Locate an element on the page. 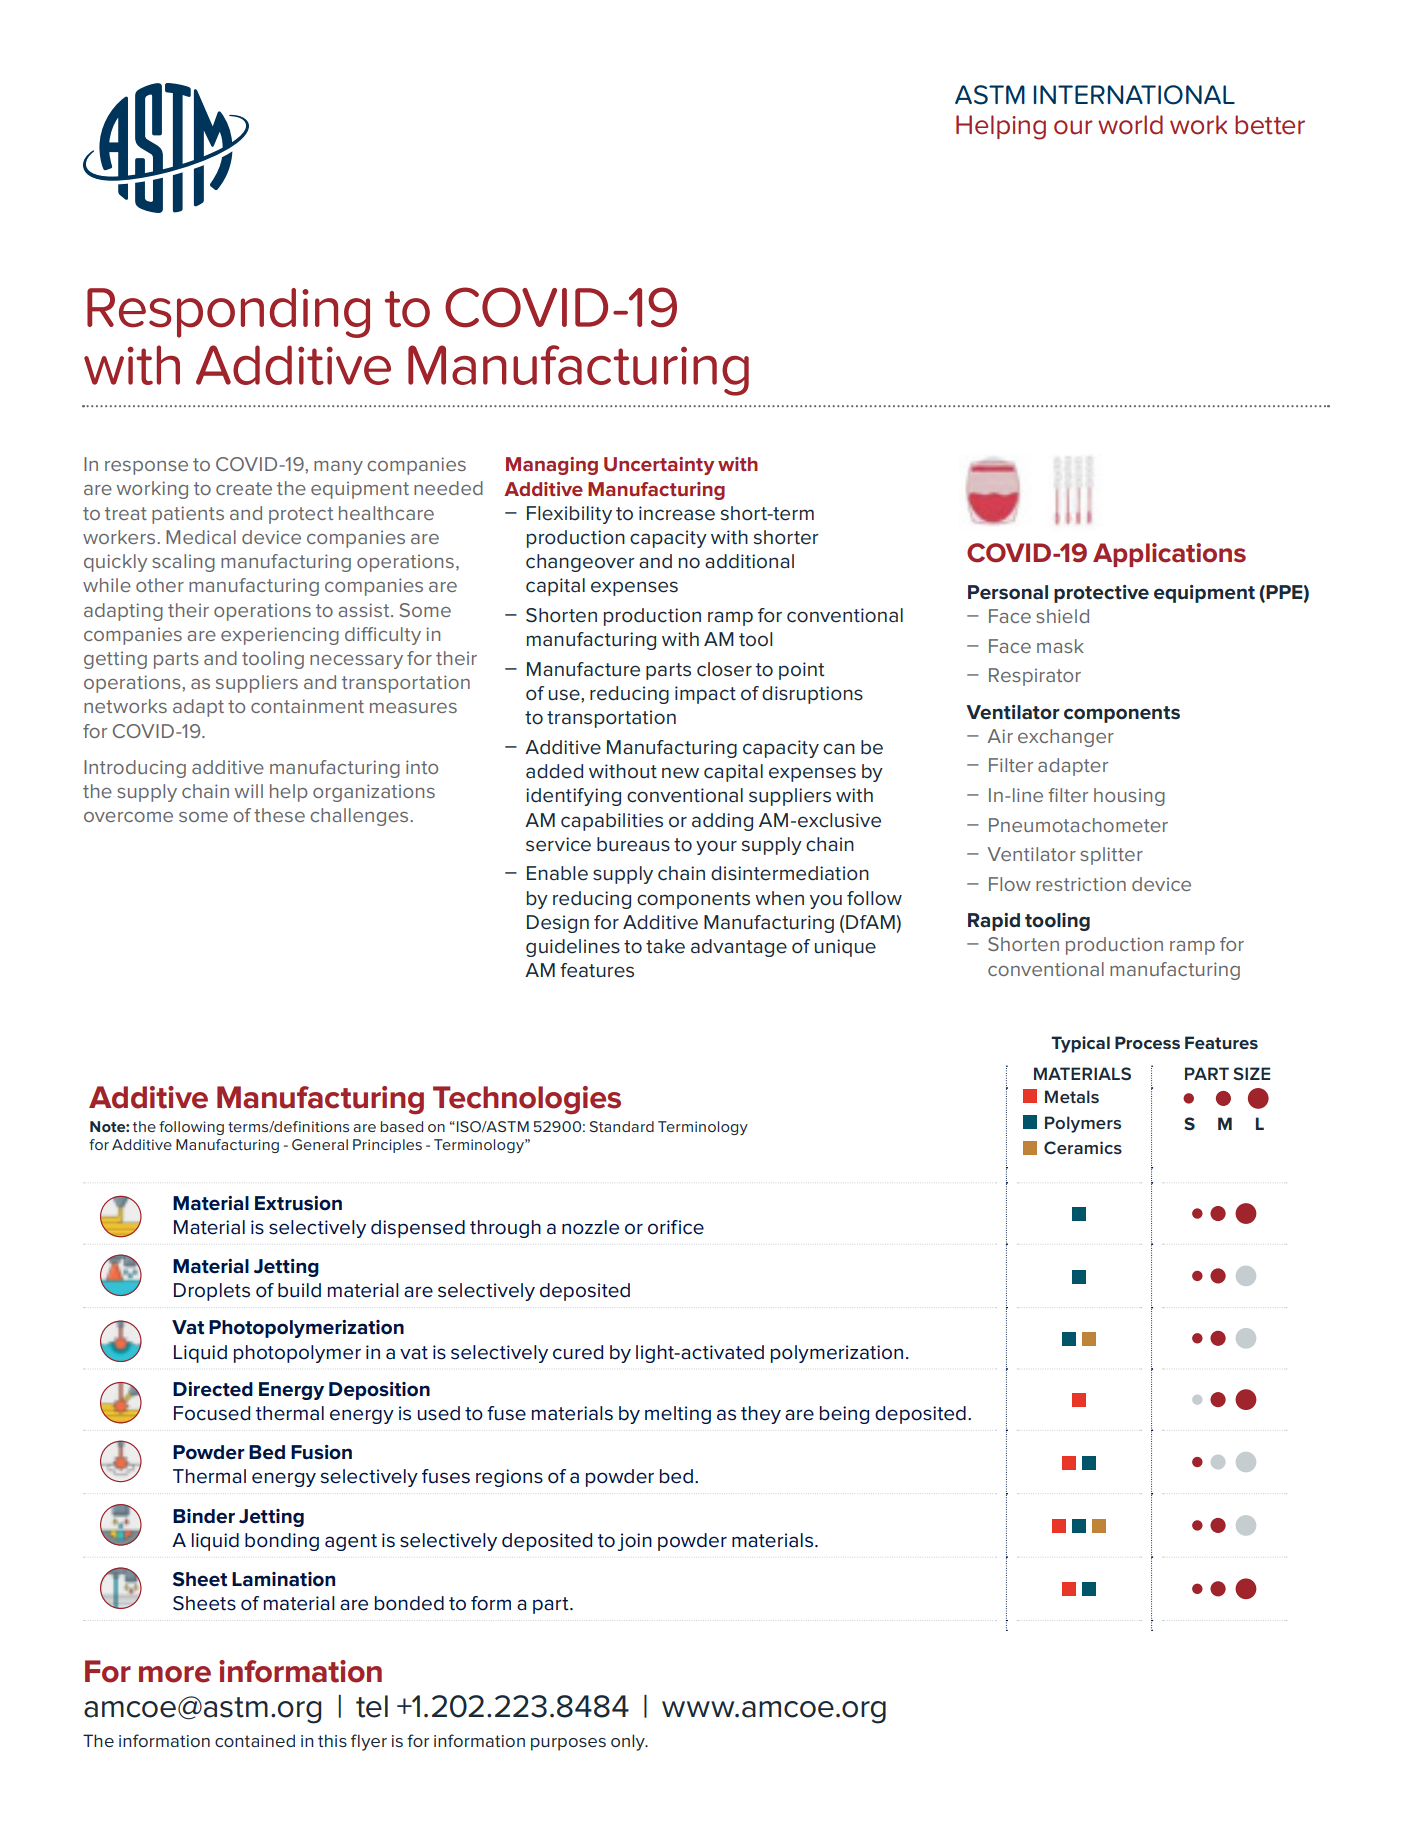 The width and height of the document is (1411, 1826). these is located at coordinates (279, 815).
